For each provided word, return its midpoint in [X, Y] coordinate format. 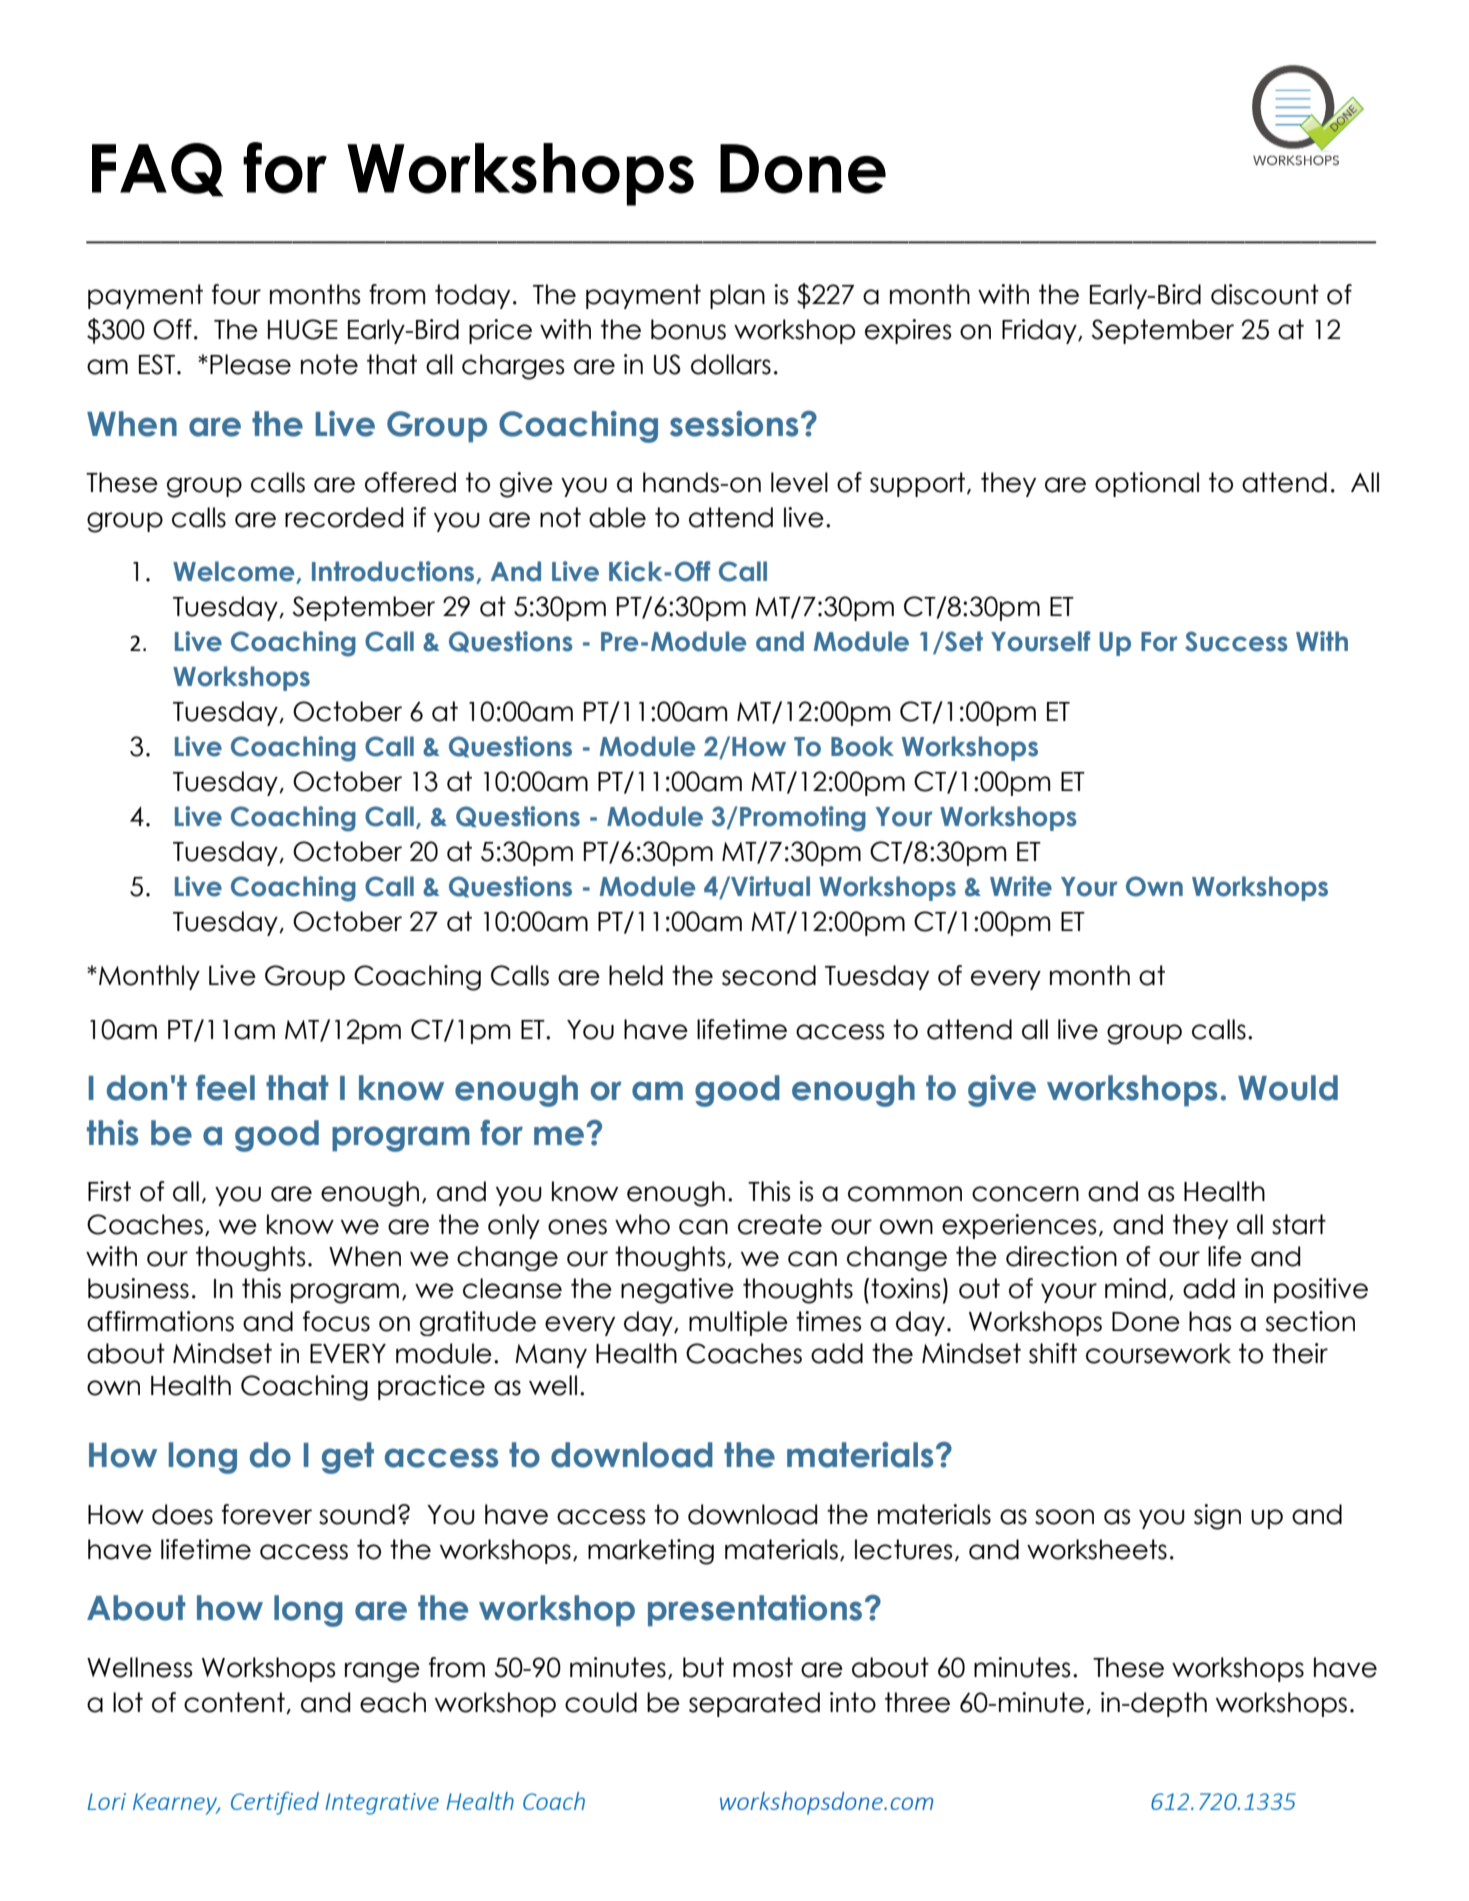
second [769, 975]
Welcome [235, 572]
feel [225, 1088]
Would [1288, 1088]
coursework [1158, 1353]
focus [336, 1321]
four [236, 294]
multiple [738, 1323]
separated [754, 1704]
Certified [275, 1803]
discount [1265, 294]
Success [1236, 641]
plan [737, 296]
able [617, 517]
